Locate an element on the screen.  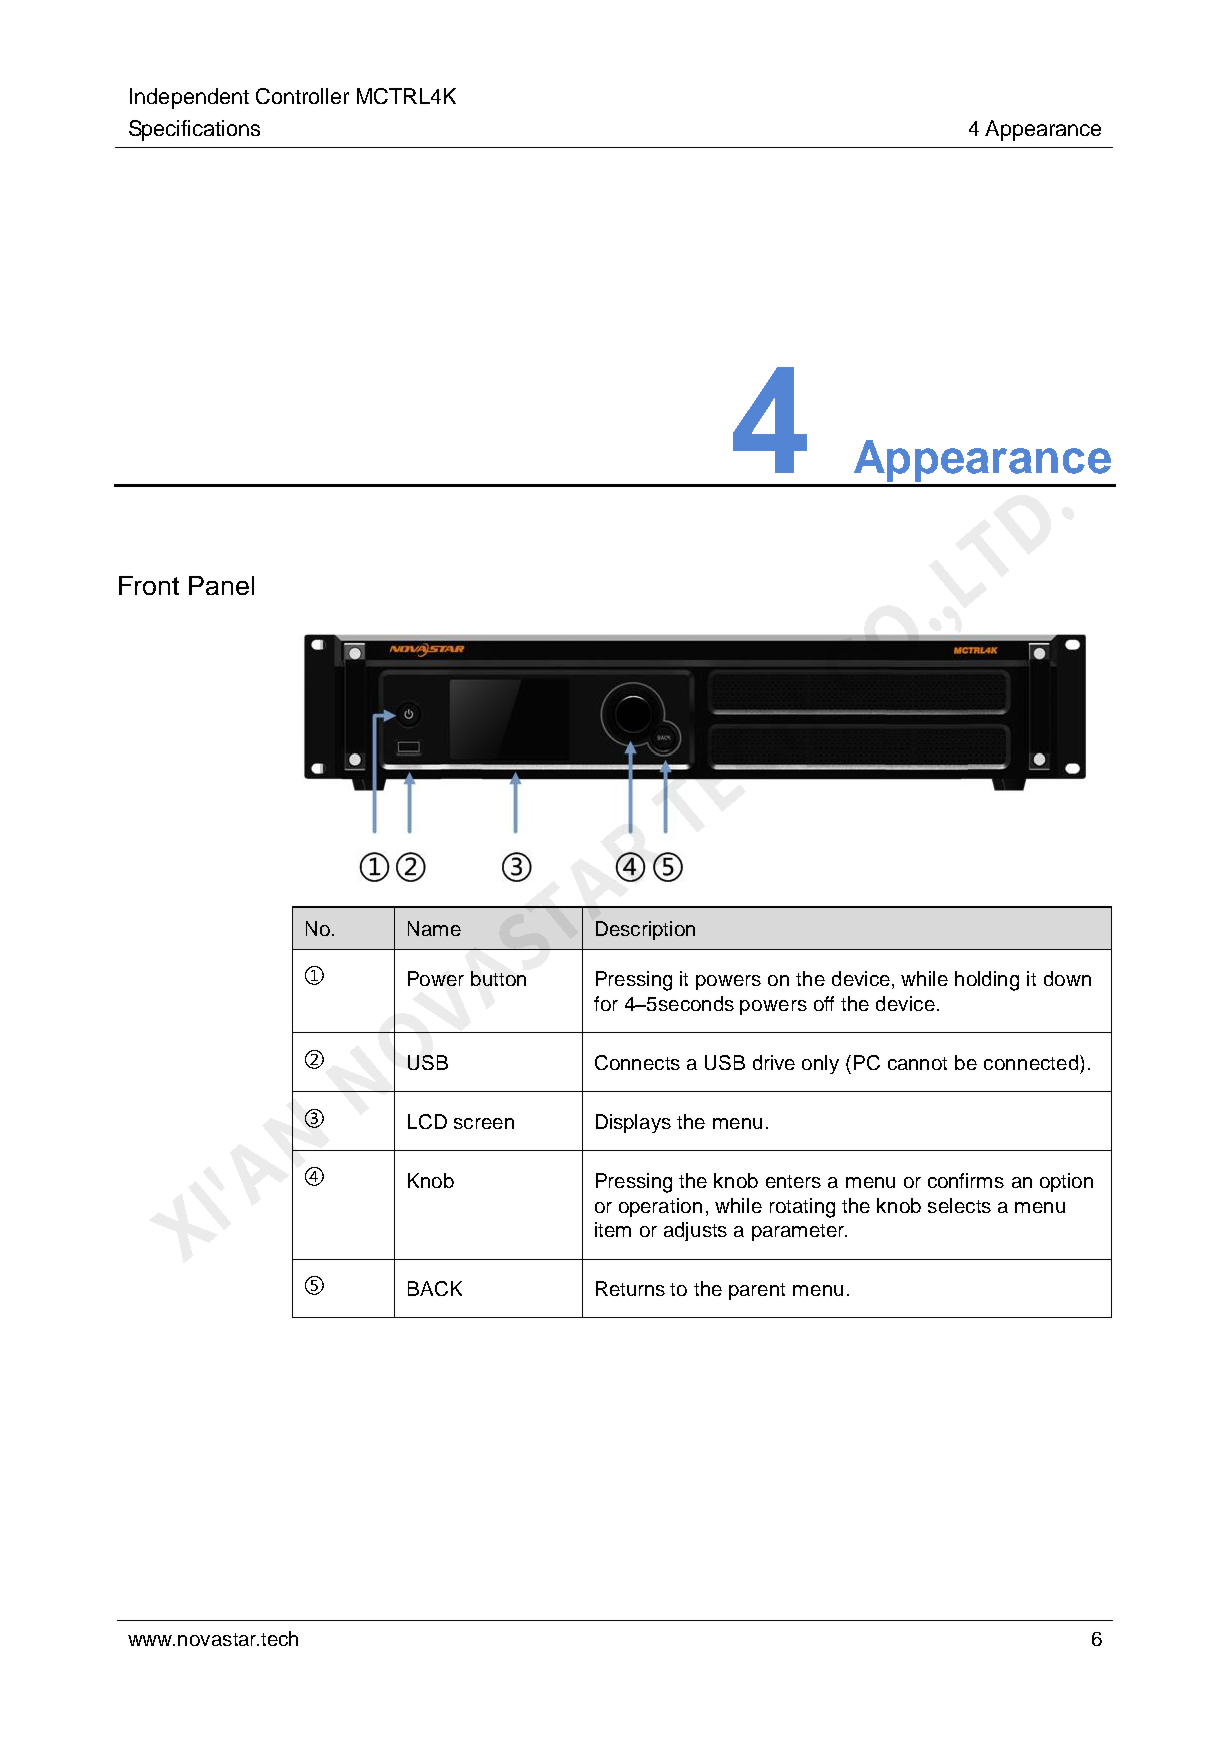
Specifications is located at coordinates (194, 130).
